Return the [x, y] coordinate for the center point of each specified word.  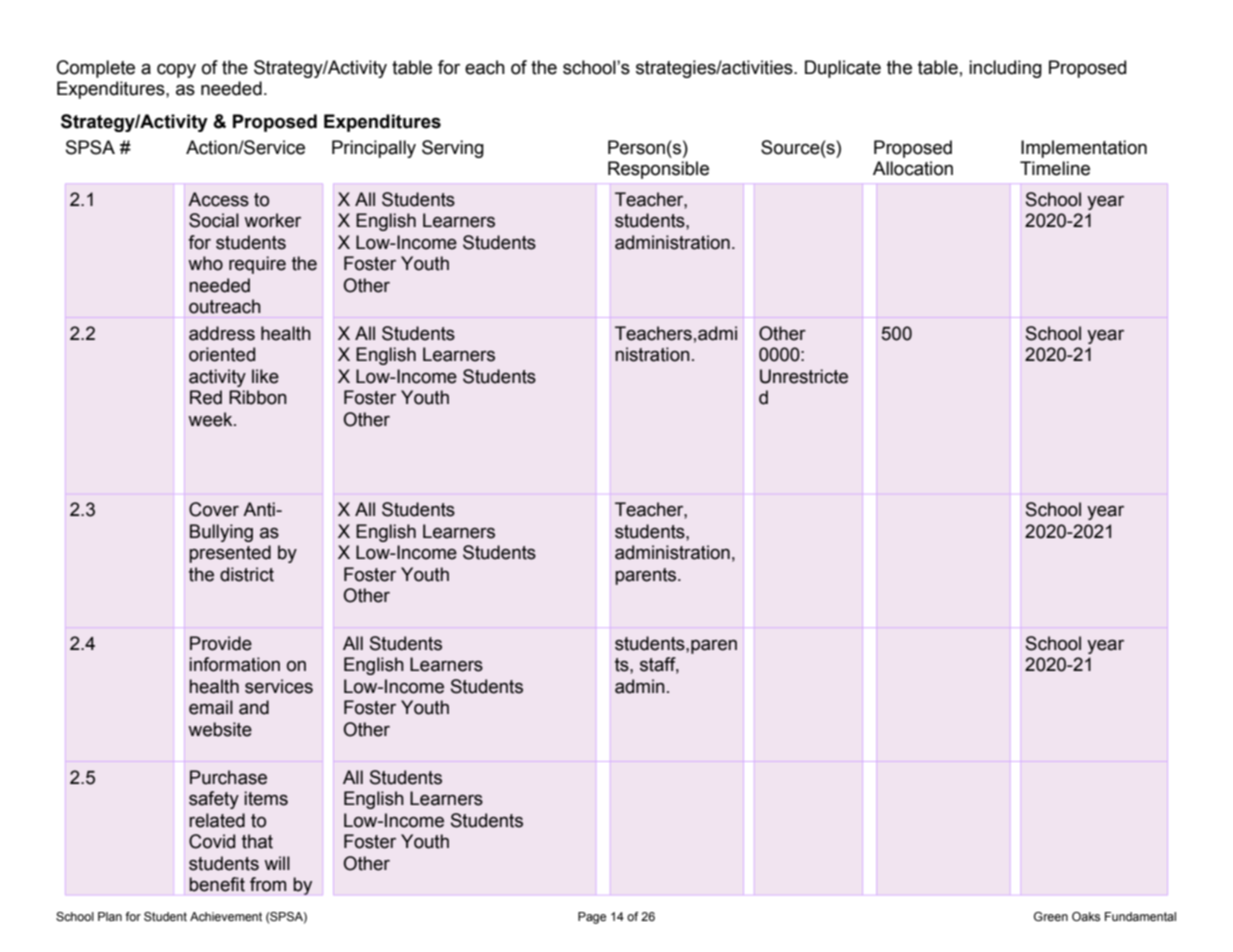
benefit [217, 884]
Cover [214, 509]
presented [230, 554]
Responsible [658, 170]
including [1005, 69]
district [247, 574]
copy [176, 71]
